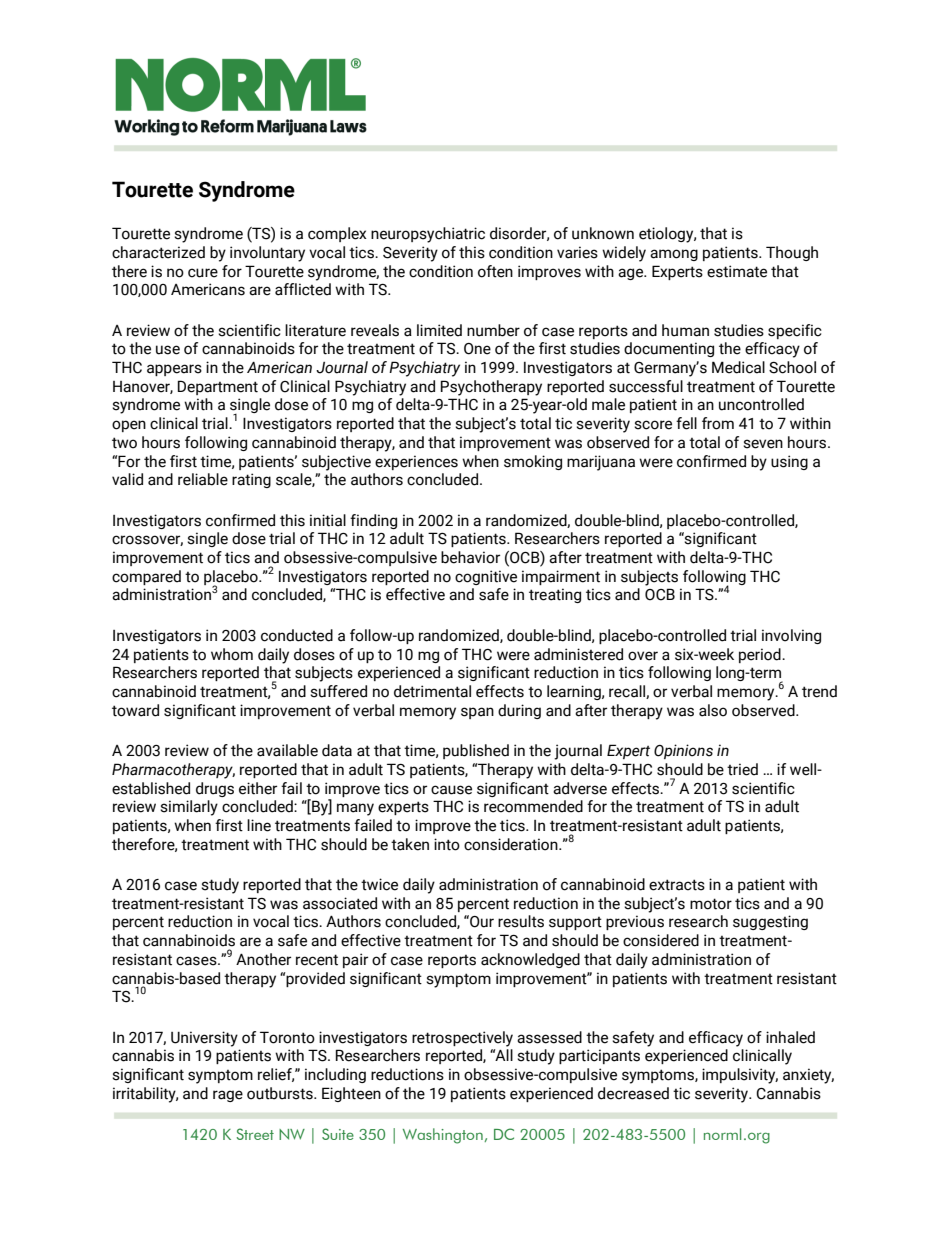 The image size is (952, 1233). Describe the element at coordinates (189, 808) in the image. I see `similarly` at that location.
